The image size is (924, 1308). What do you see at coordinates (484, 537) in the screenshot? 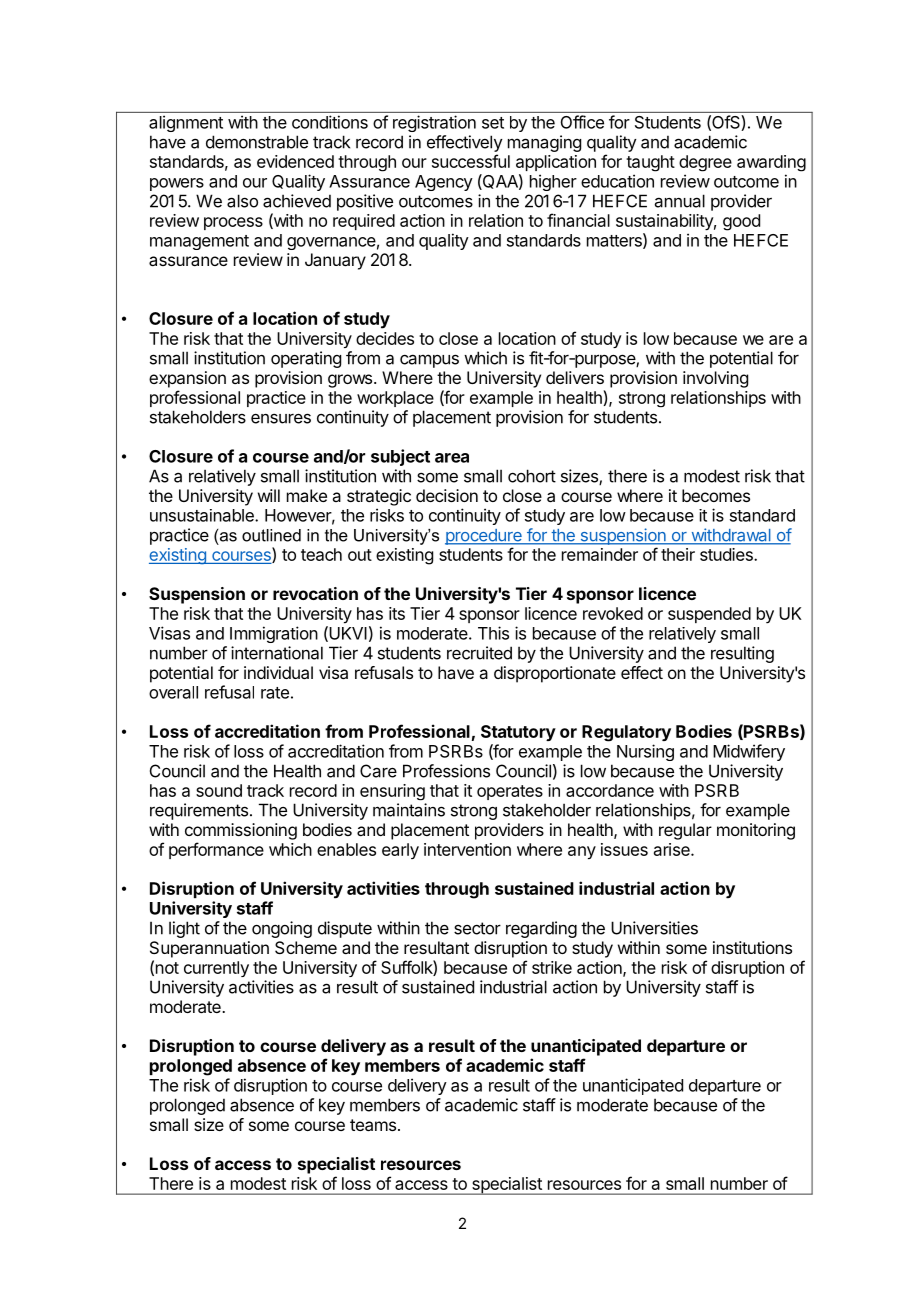
I see `procedure` at bounding box center [484, 537].
